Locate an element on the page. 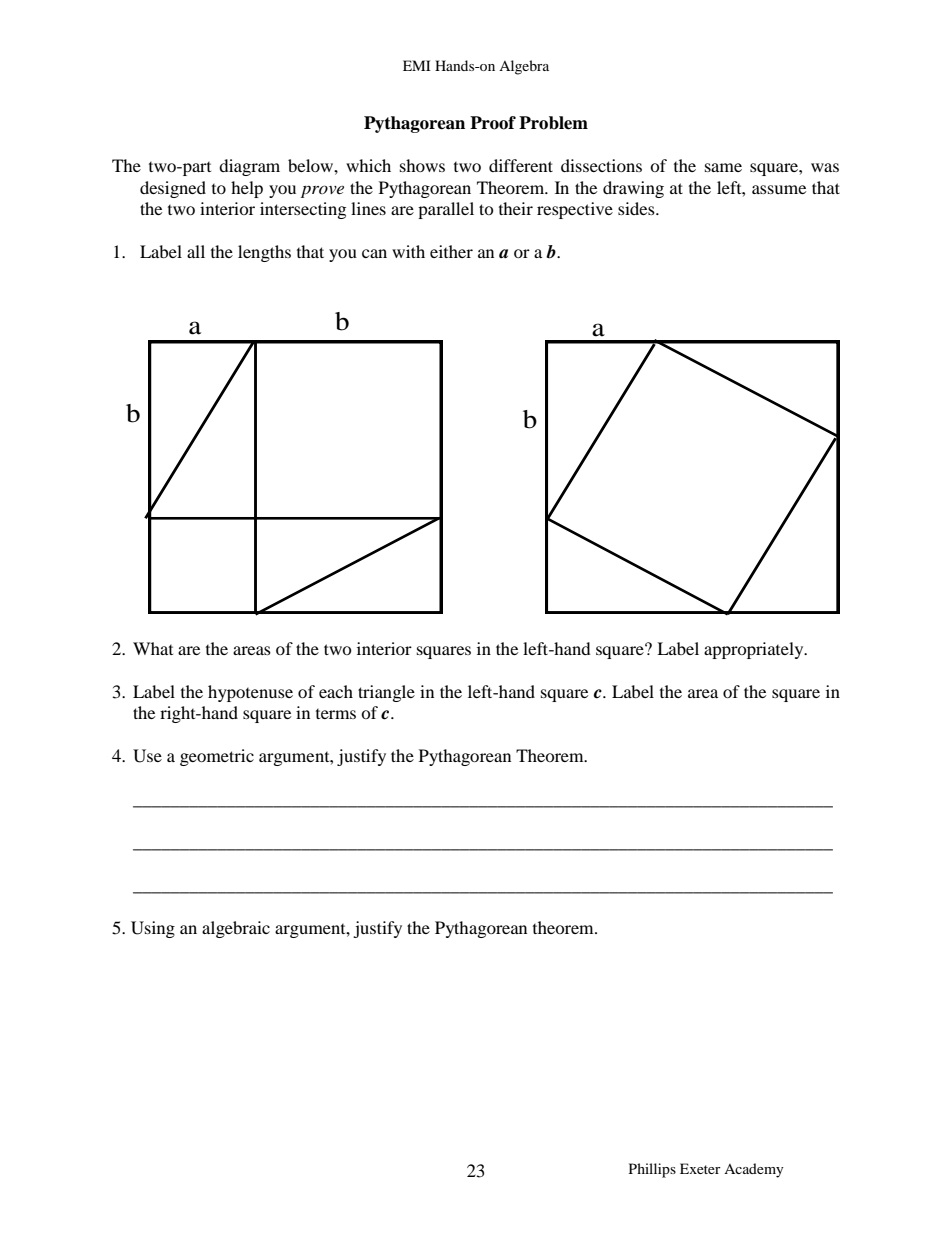 The width and height of the image is (952, 1233). appropriately is located at coordinates (755, 650).
